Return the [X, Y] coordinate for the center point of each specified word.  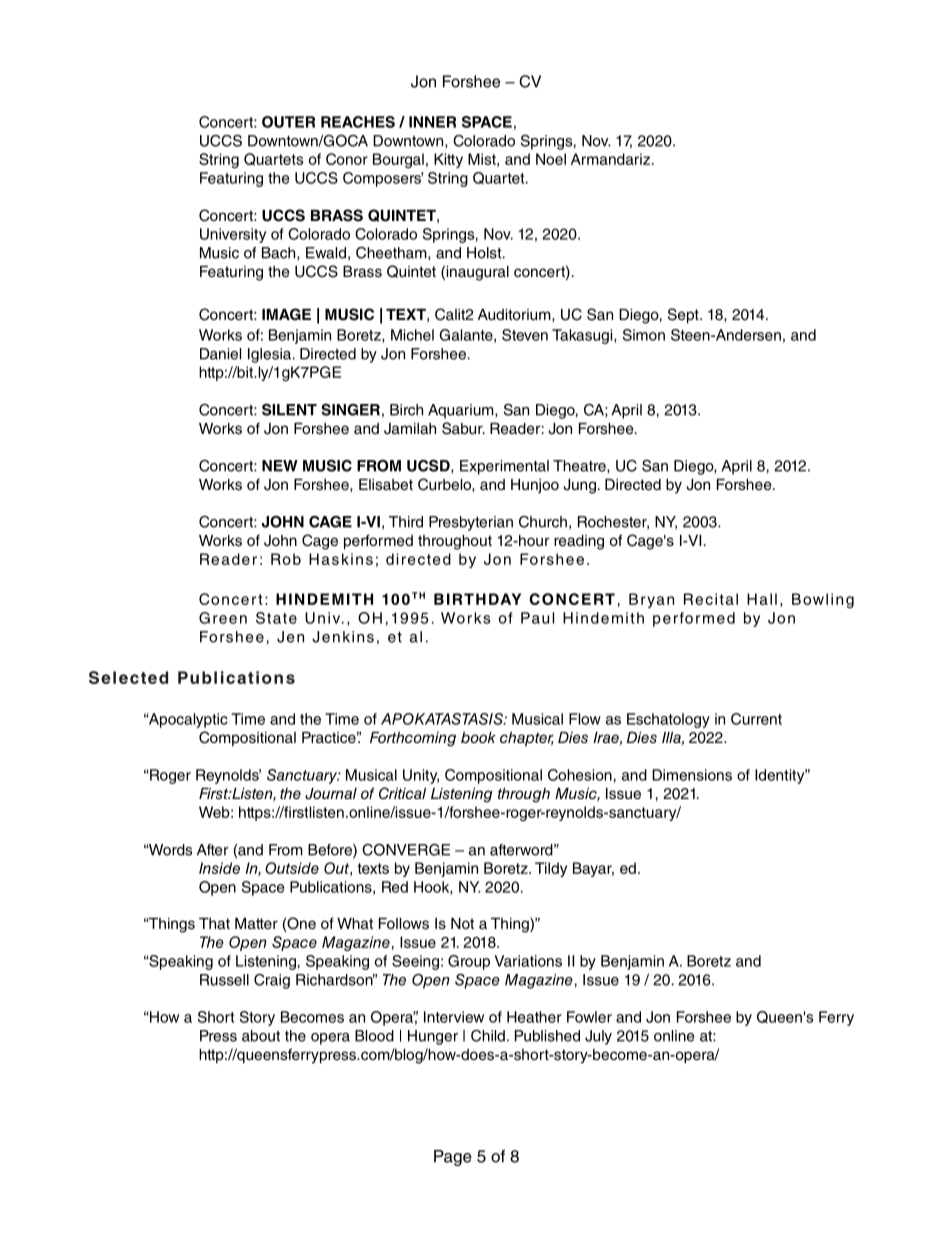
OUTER [288, 122]
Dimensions [692, 775]
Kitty [448, 160]
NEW [280, 466]
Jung [581, 486]
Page [453, 1158]
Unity [421, 776]
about [261, 1036]
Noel [551, 159]
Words [169, 850]
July [598, 1037]
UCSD [429, 466]
